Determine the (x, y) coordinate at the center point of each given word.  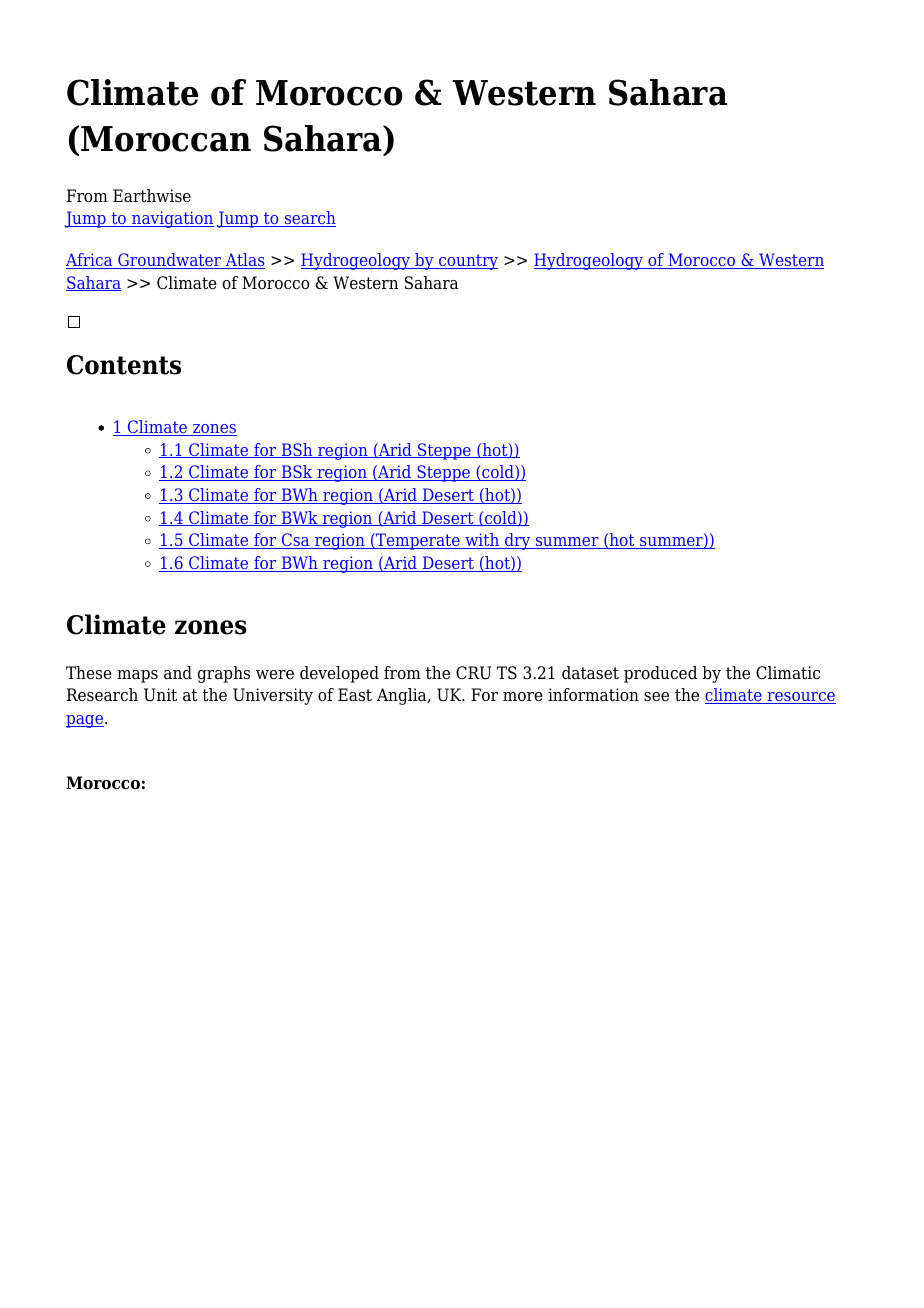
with (482, 541)
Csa (295, 541)
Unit (160, 695)
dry (518, 541)
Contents (124, 365)
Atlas (244, 261)
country (467, 262)
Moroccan (166, 139)
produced (660, 674)
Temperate (418, 541)
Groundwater (170, 261)
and (178, 673)
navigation (172, 219)
